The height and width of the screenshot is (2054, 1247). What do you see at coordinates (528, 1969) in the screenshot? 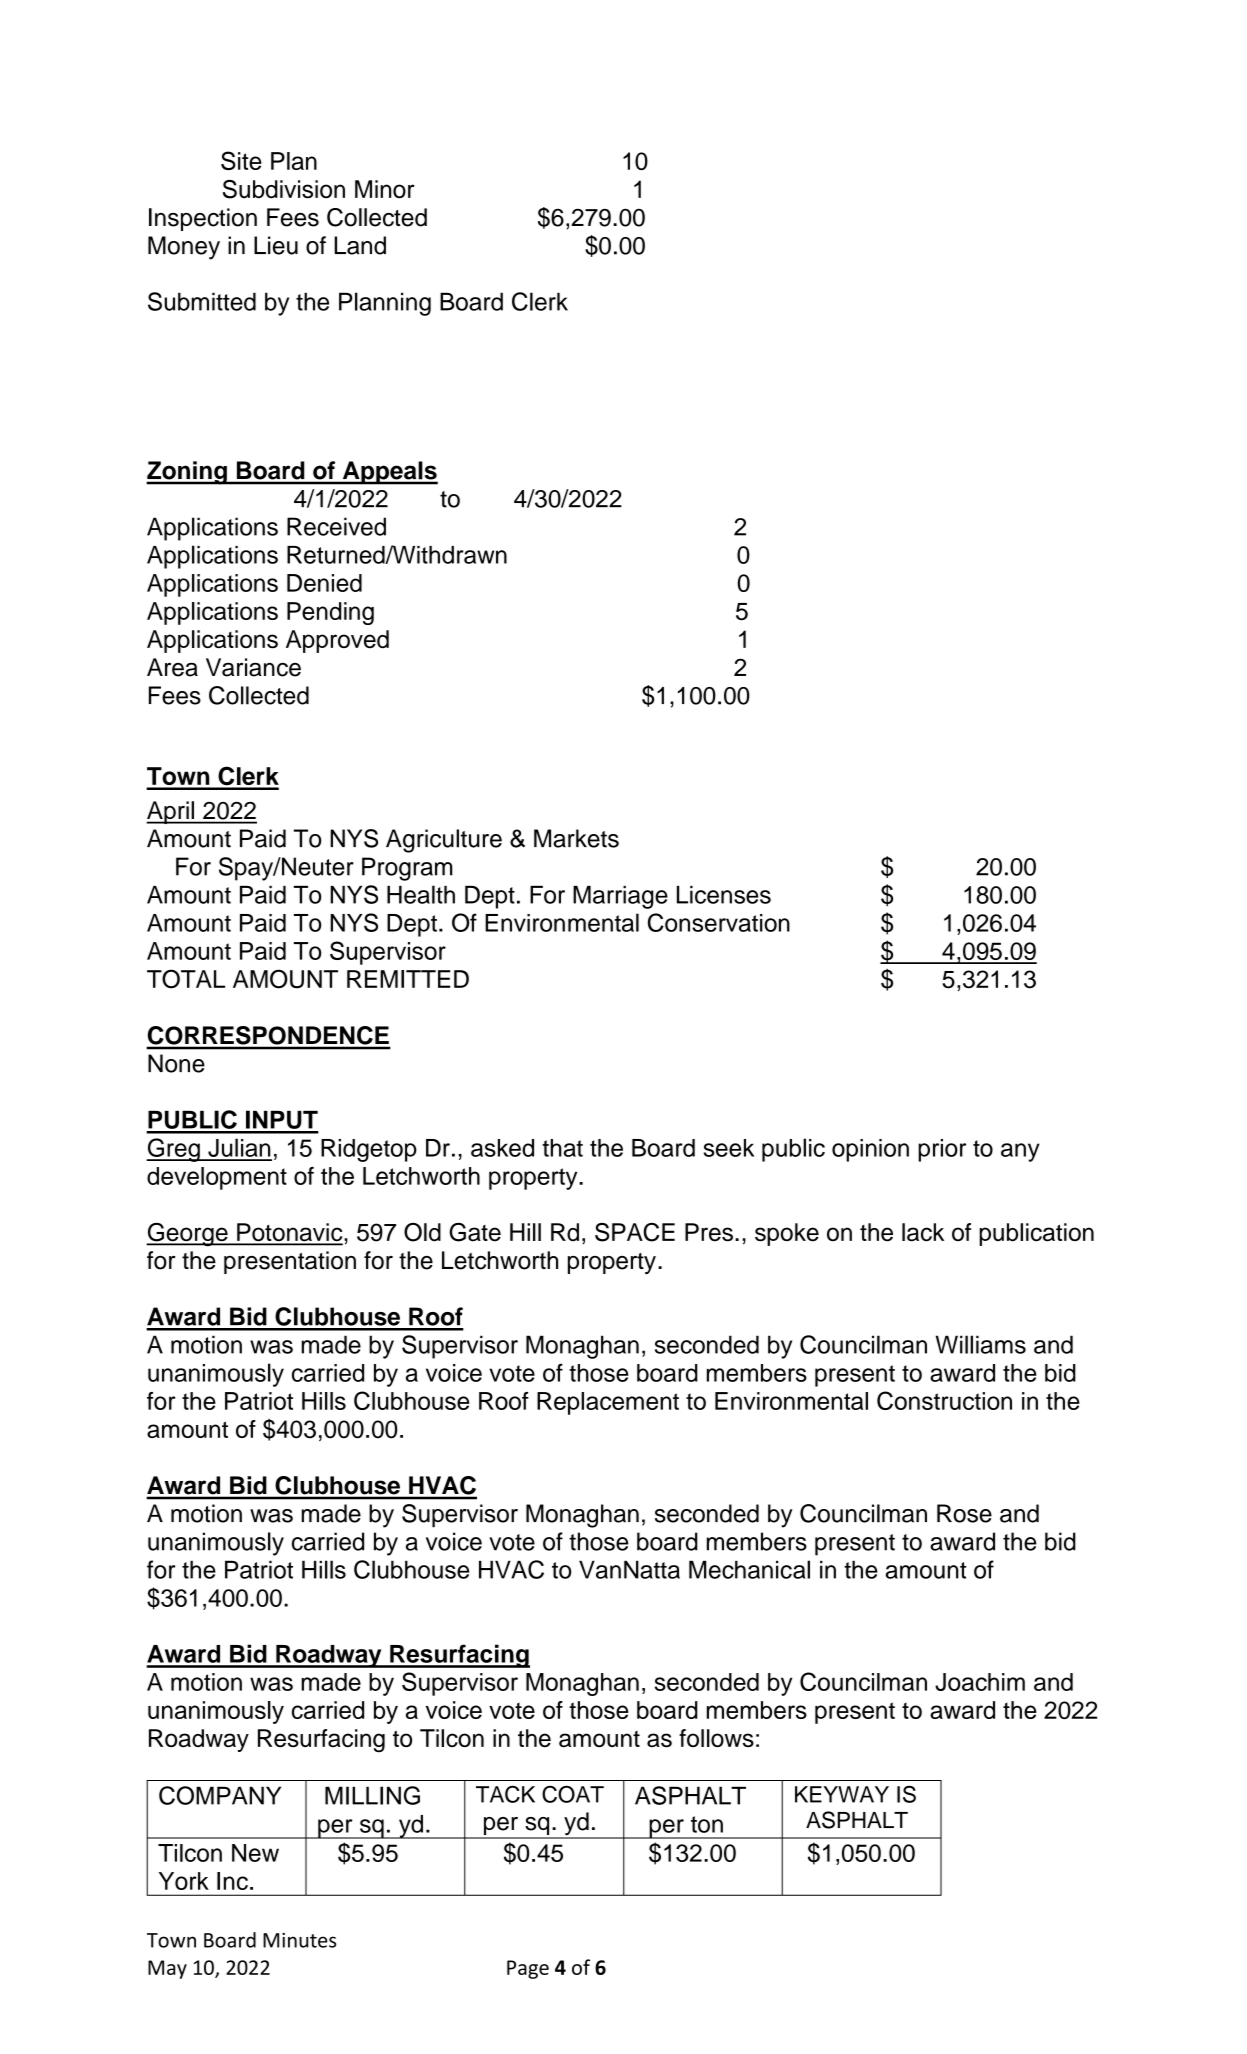
I see `Page` at bounding box center [528, 1969].
